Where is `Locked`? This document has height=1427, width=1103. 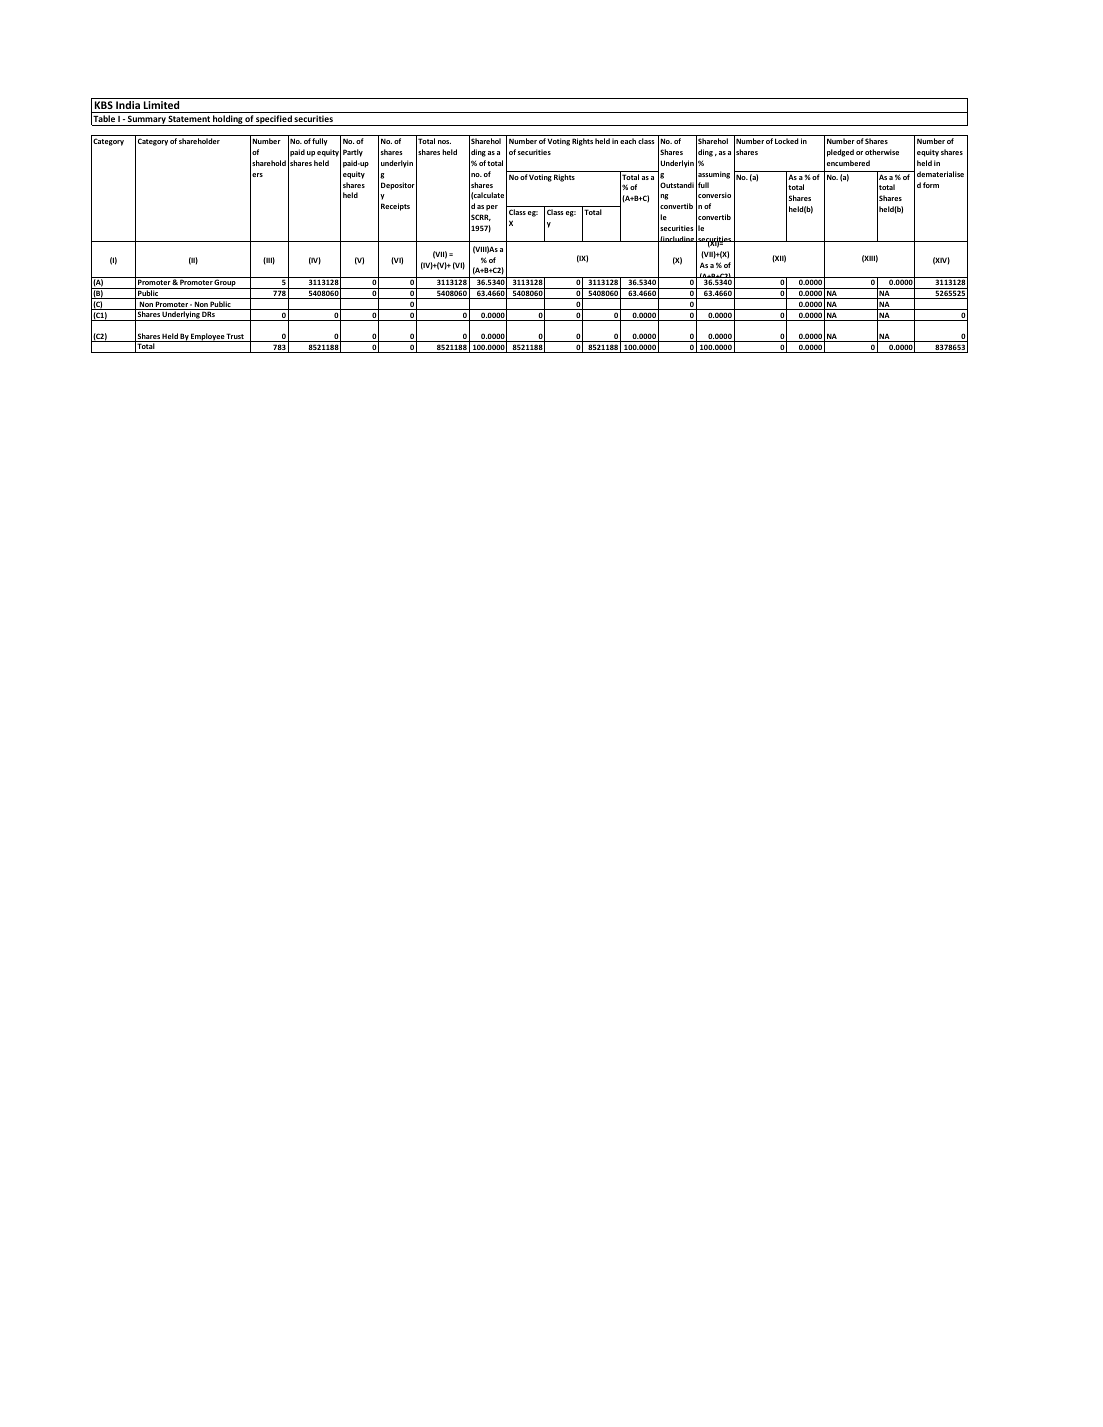 Locked is located at coordinates (786, 141).
